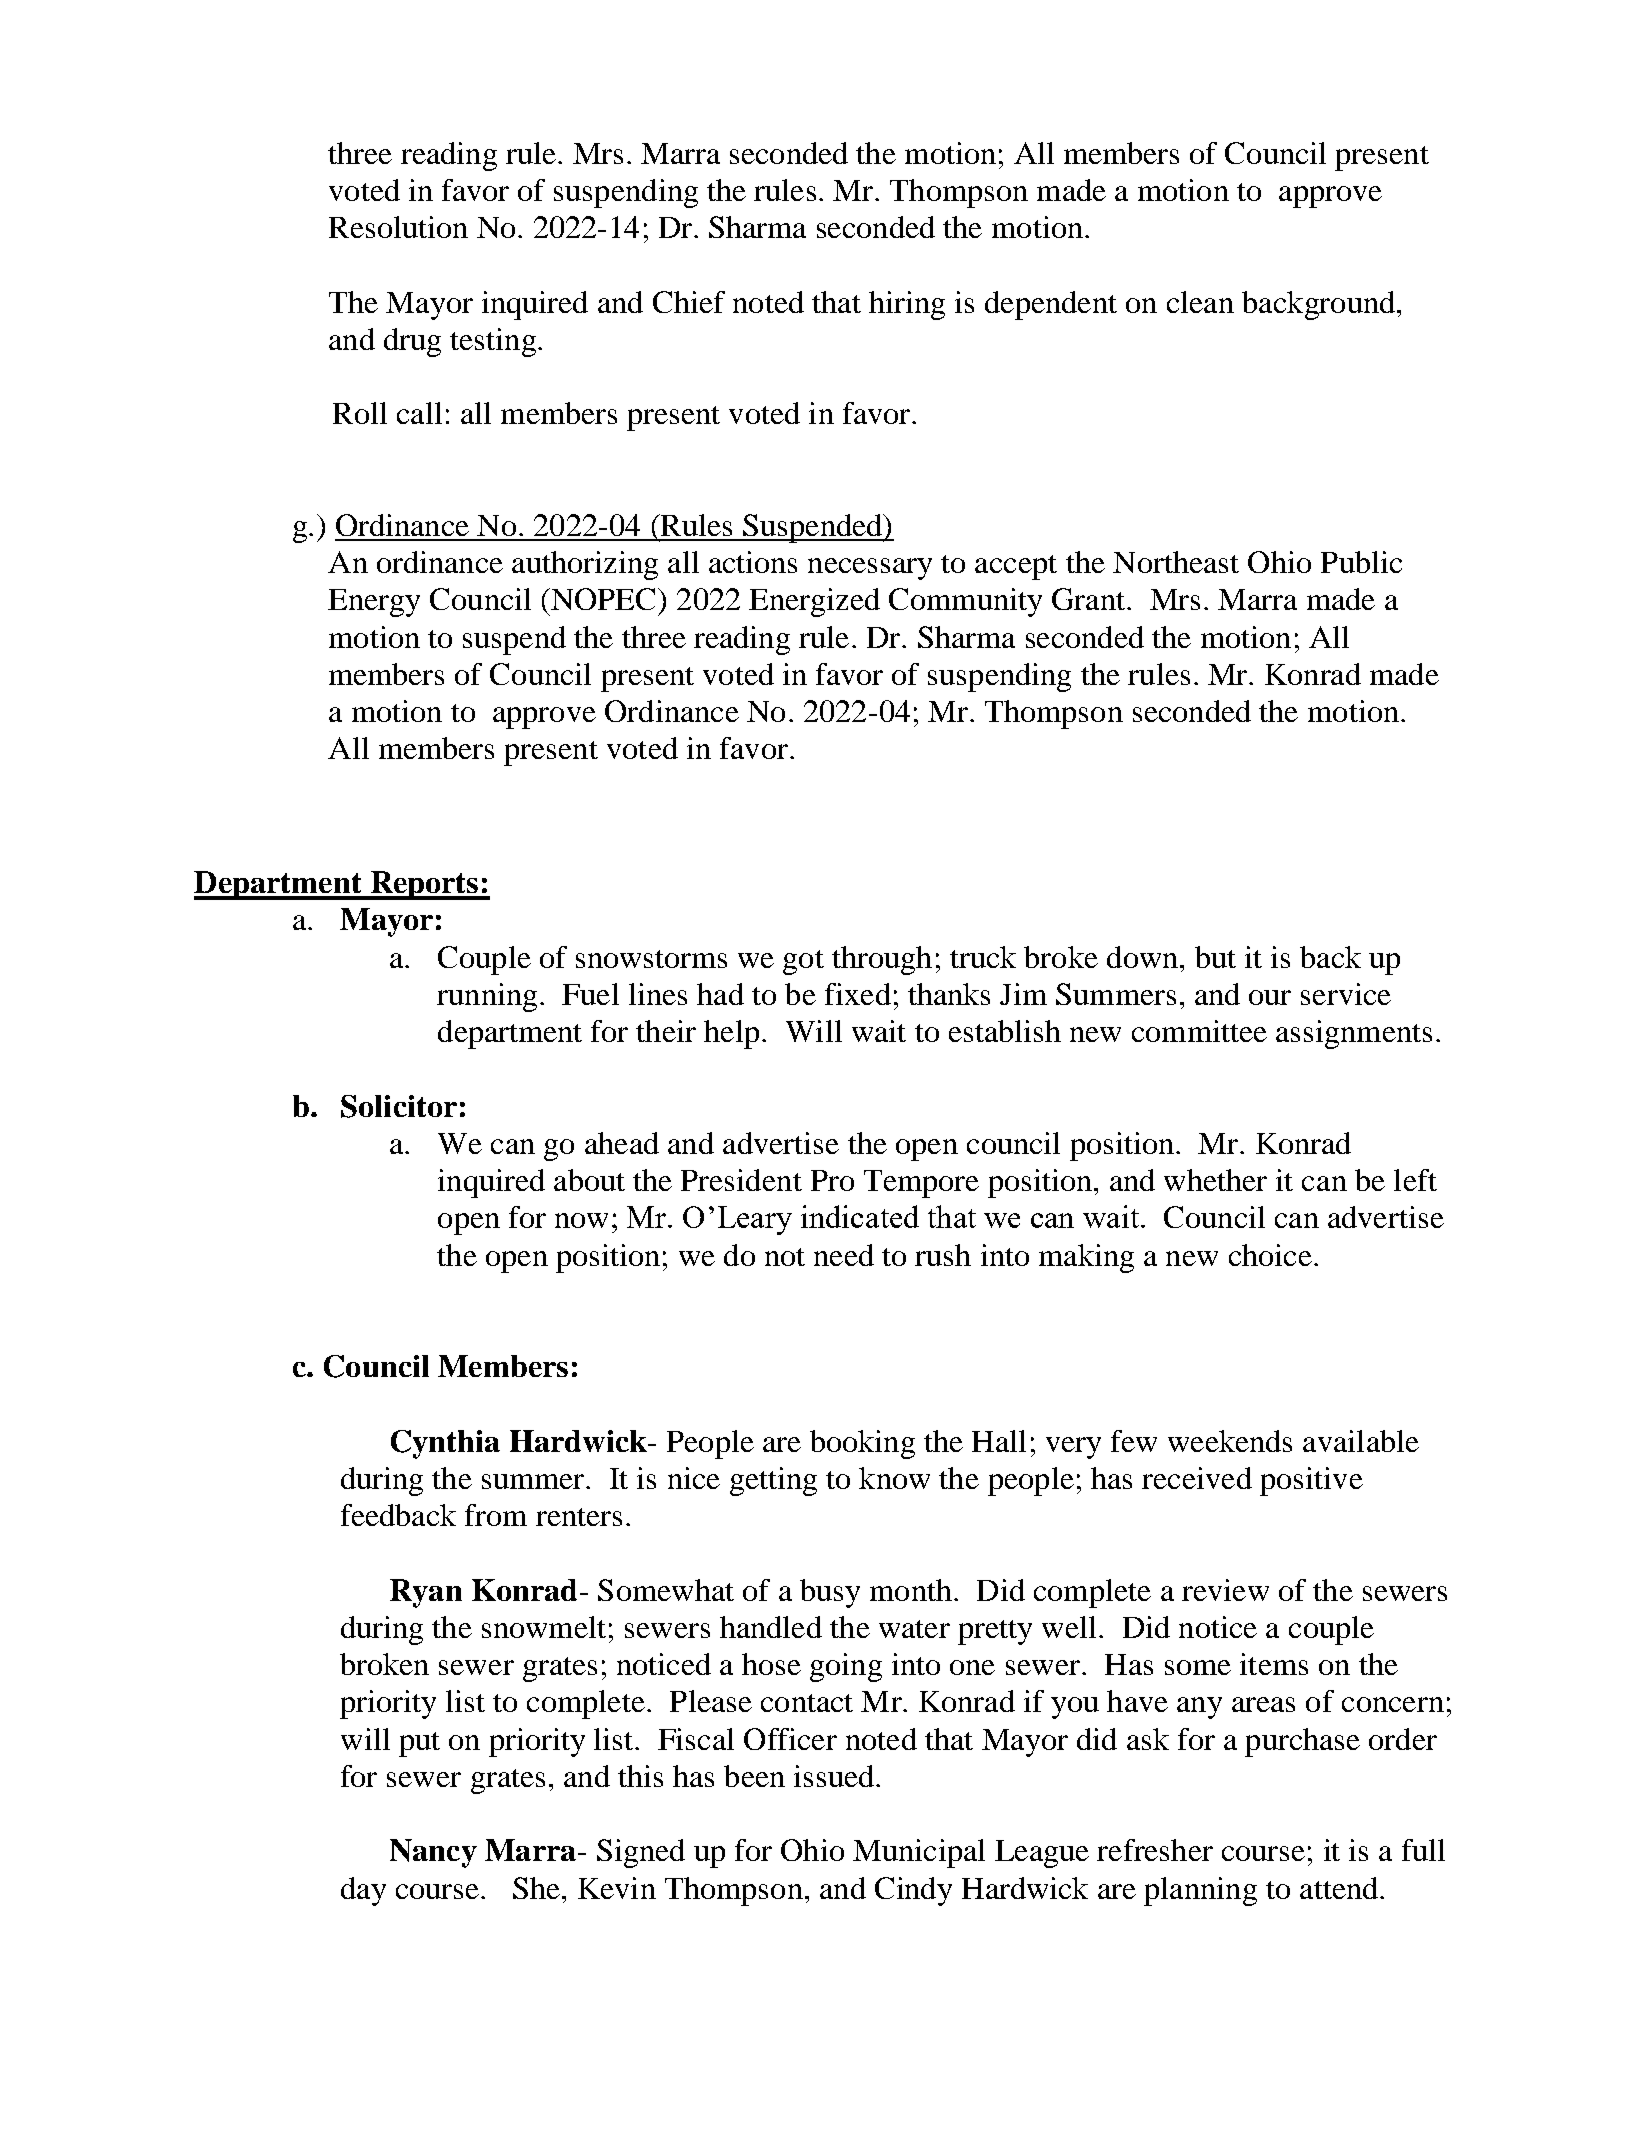 Image resolution: width=1652 pixels, height=2137 pixels. I want to click on clean, so click(1200, 302).
